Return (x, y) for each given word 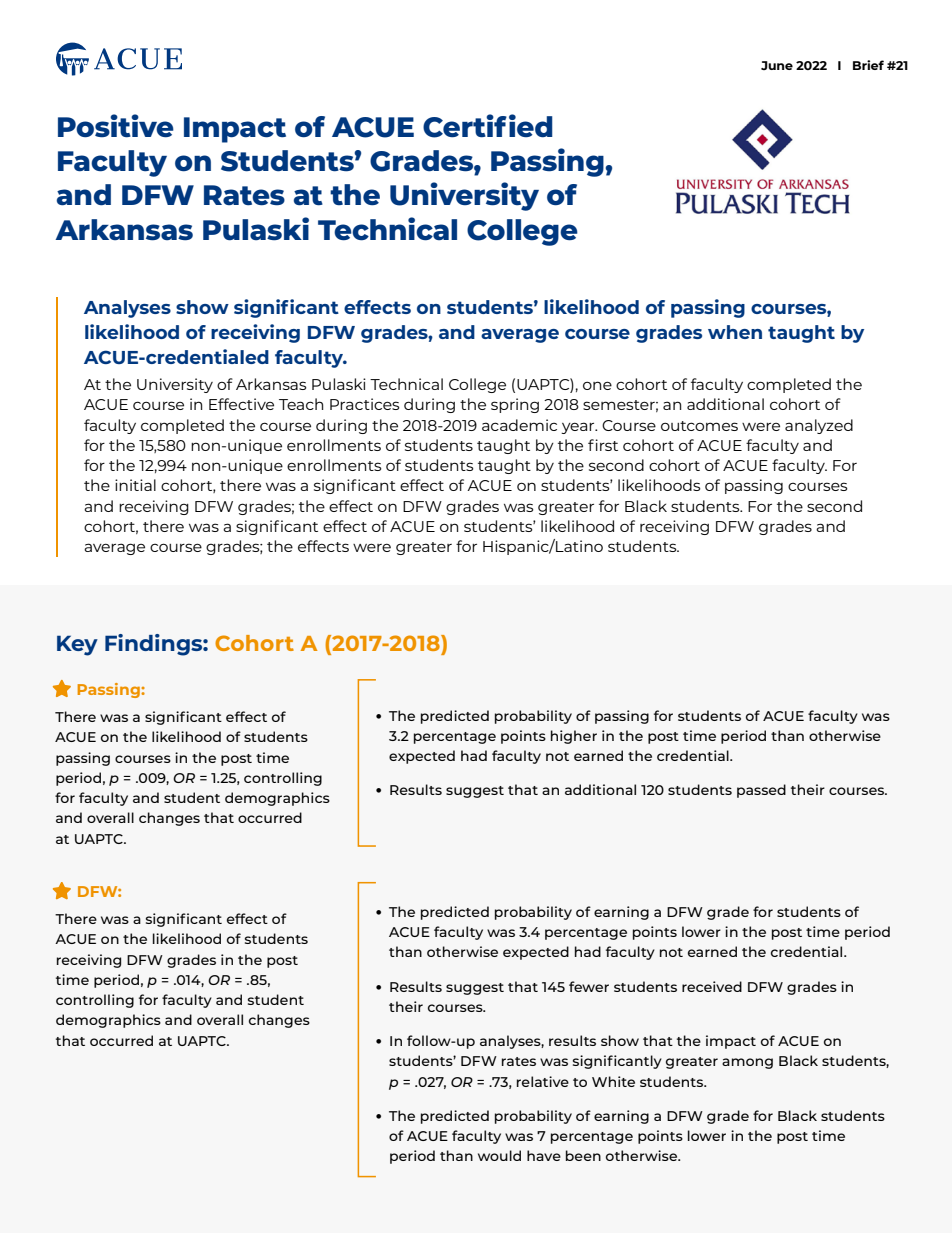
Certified (488, 126)
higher (574, 737)
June (777, 65)
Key (77, 645)
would (499, 1155)
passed (761, 791)
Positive (116, 126)
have (544, 1155)
